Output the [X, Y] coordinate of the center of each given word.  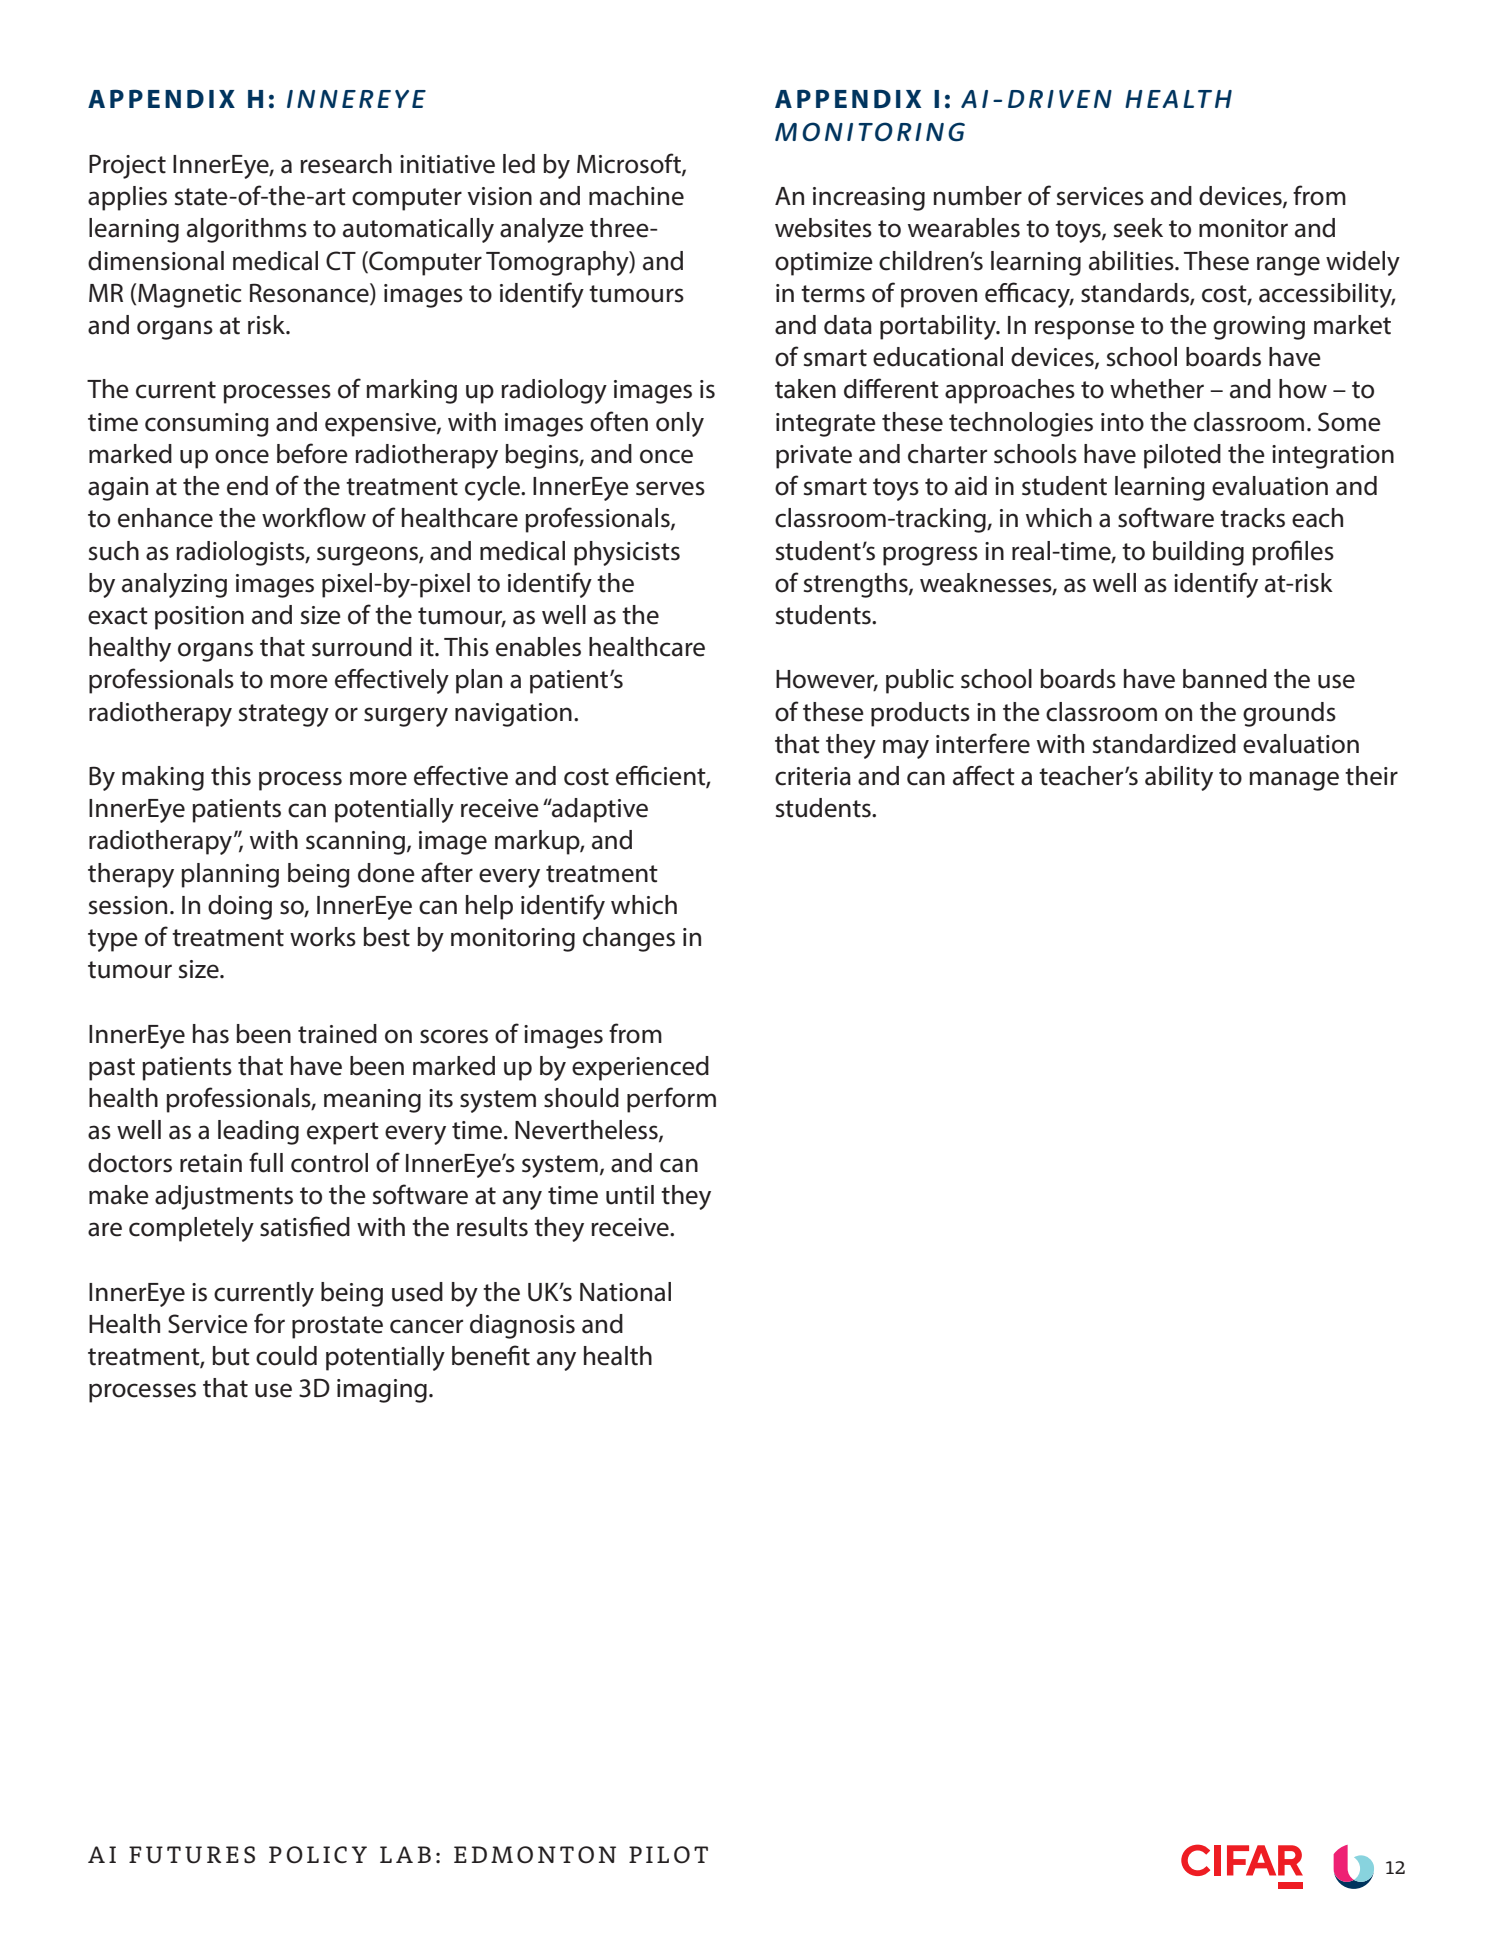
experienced [640, 1068]
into [1122, 422]
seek [1138, 228]
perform [671, 1100]
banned [1225, 679]
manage [1294, 781]
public [920, 681]
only [680, 424]
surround [362, 647]
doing [240, 907]
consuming [207, 425]
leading [258, 1132]
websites [823, 228]
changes [629, 939]
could [286, 1356]
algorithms [247, 230]
